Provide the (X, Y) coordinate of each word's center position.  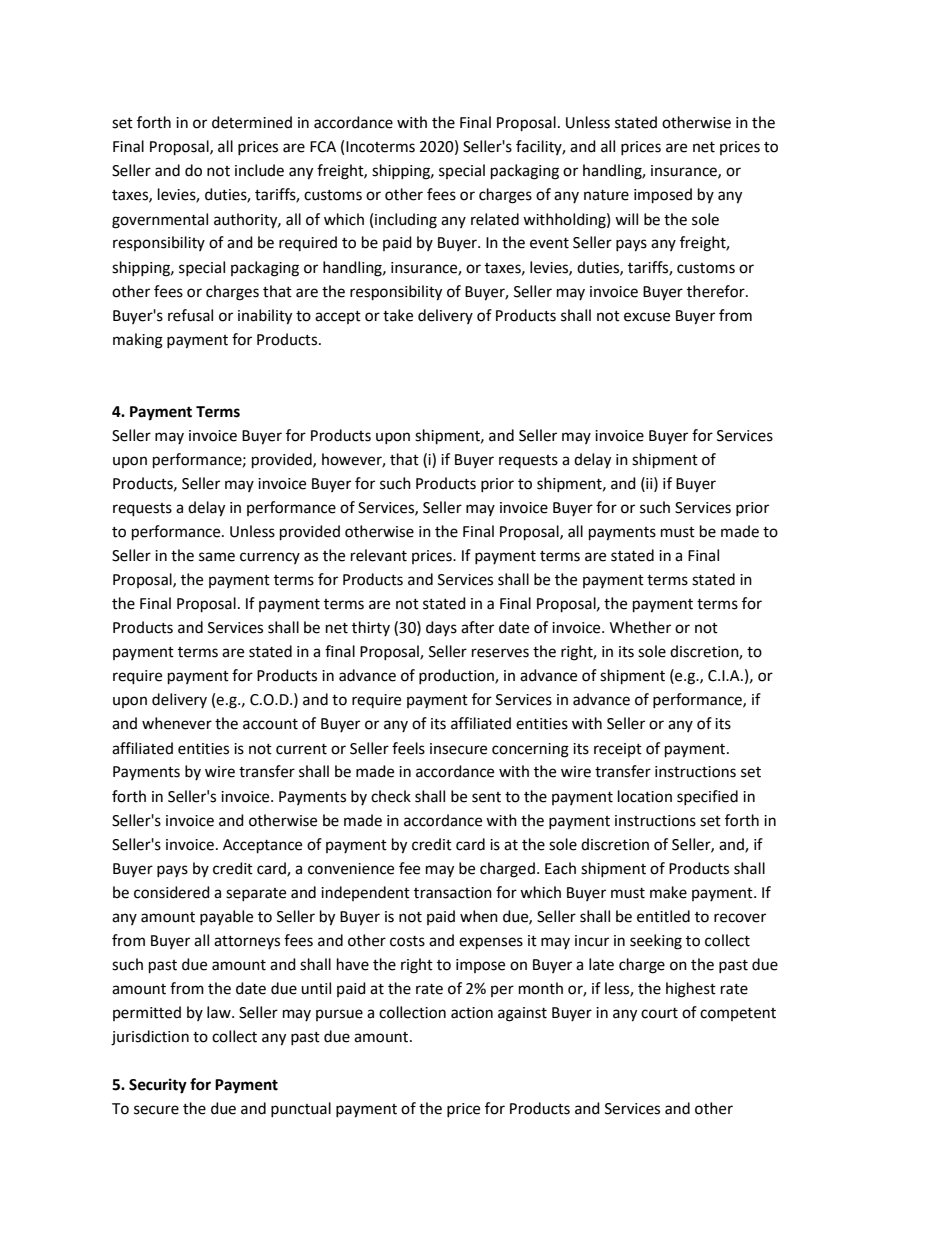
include (259, 170)
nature (606, 195)
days (441, 628)
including (406, 221)
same (217, 557)
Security (158, 1086)
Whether (640, 627)
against (522, 1014)
